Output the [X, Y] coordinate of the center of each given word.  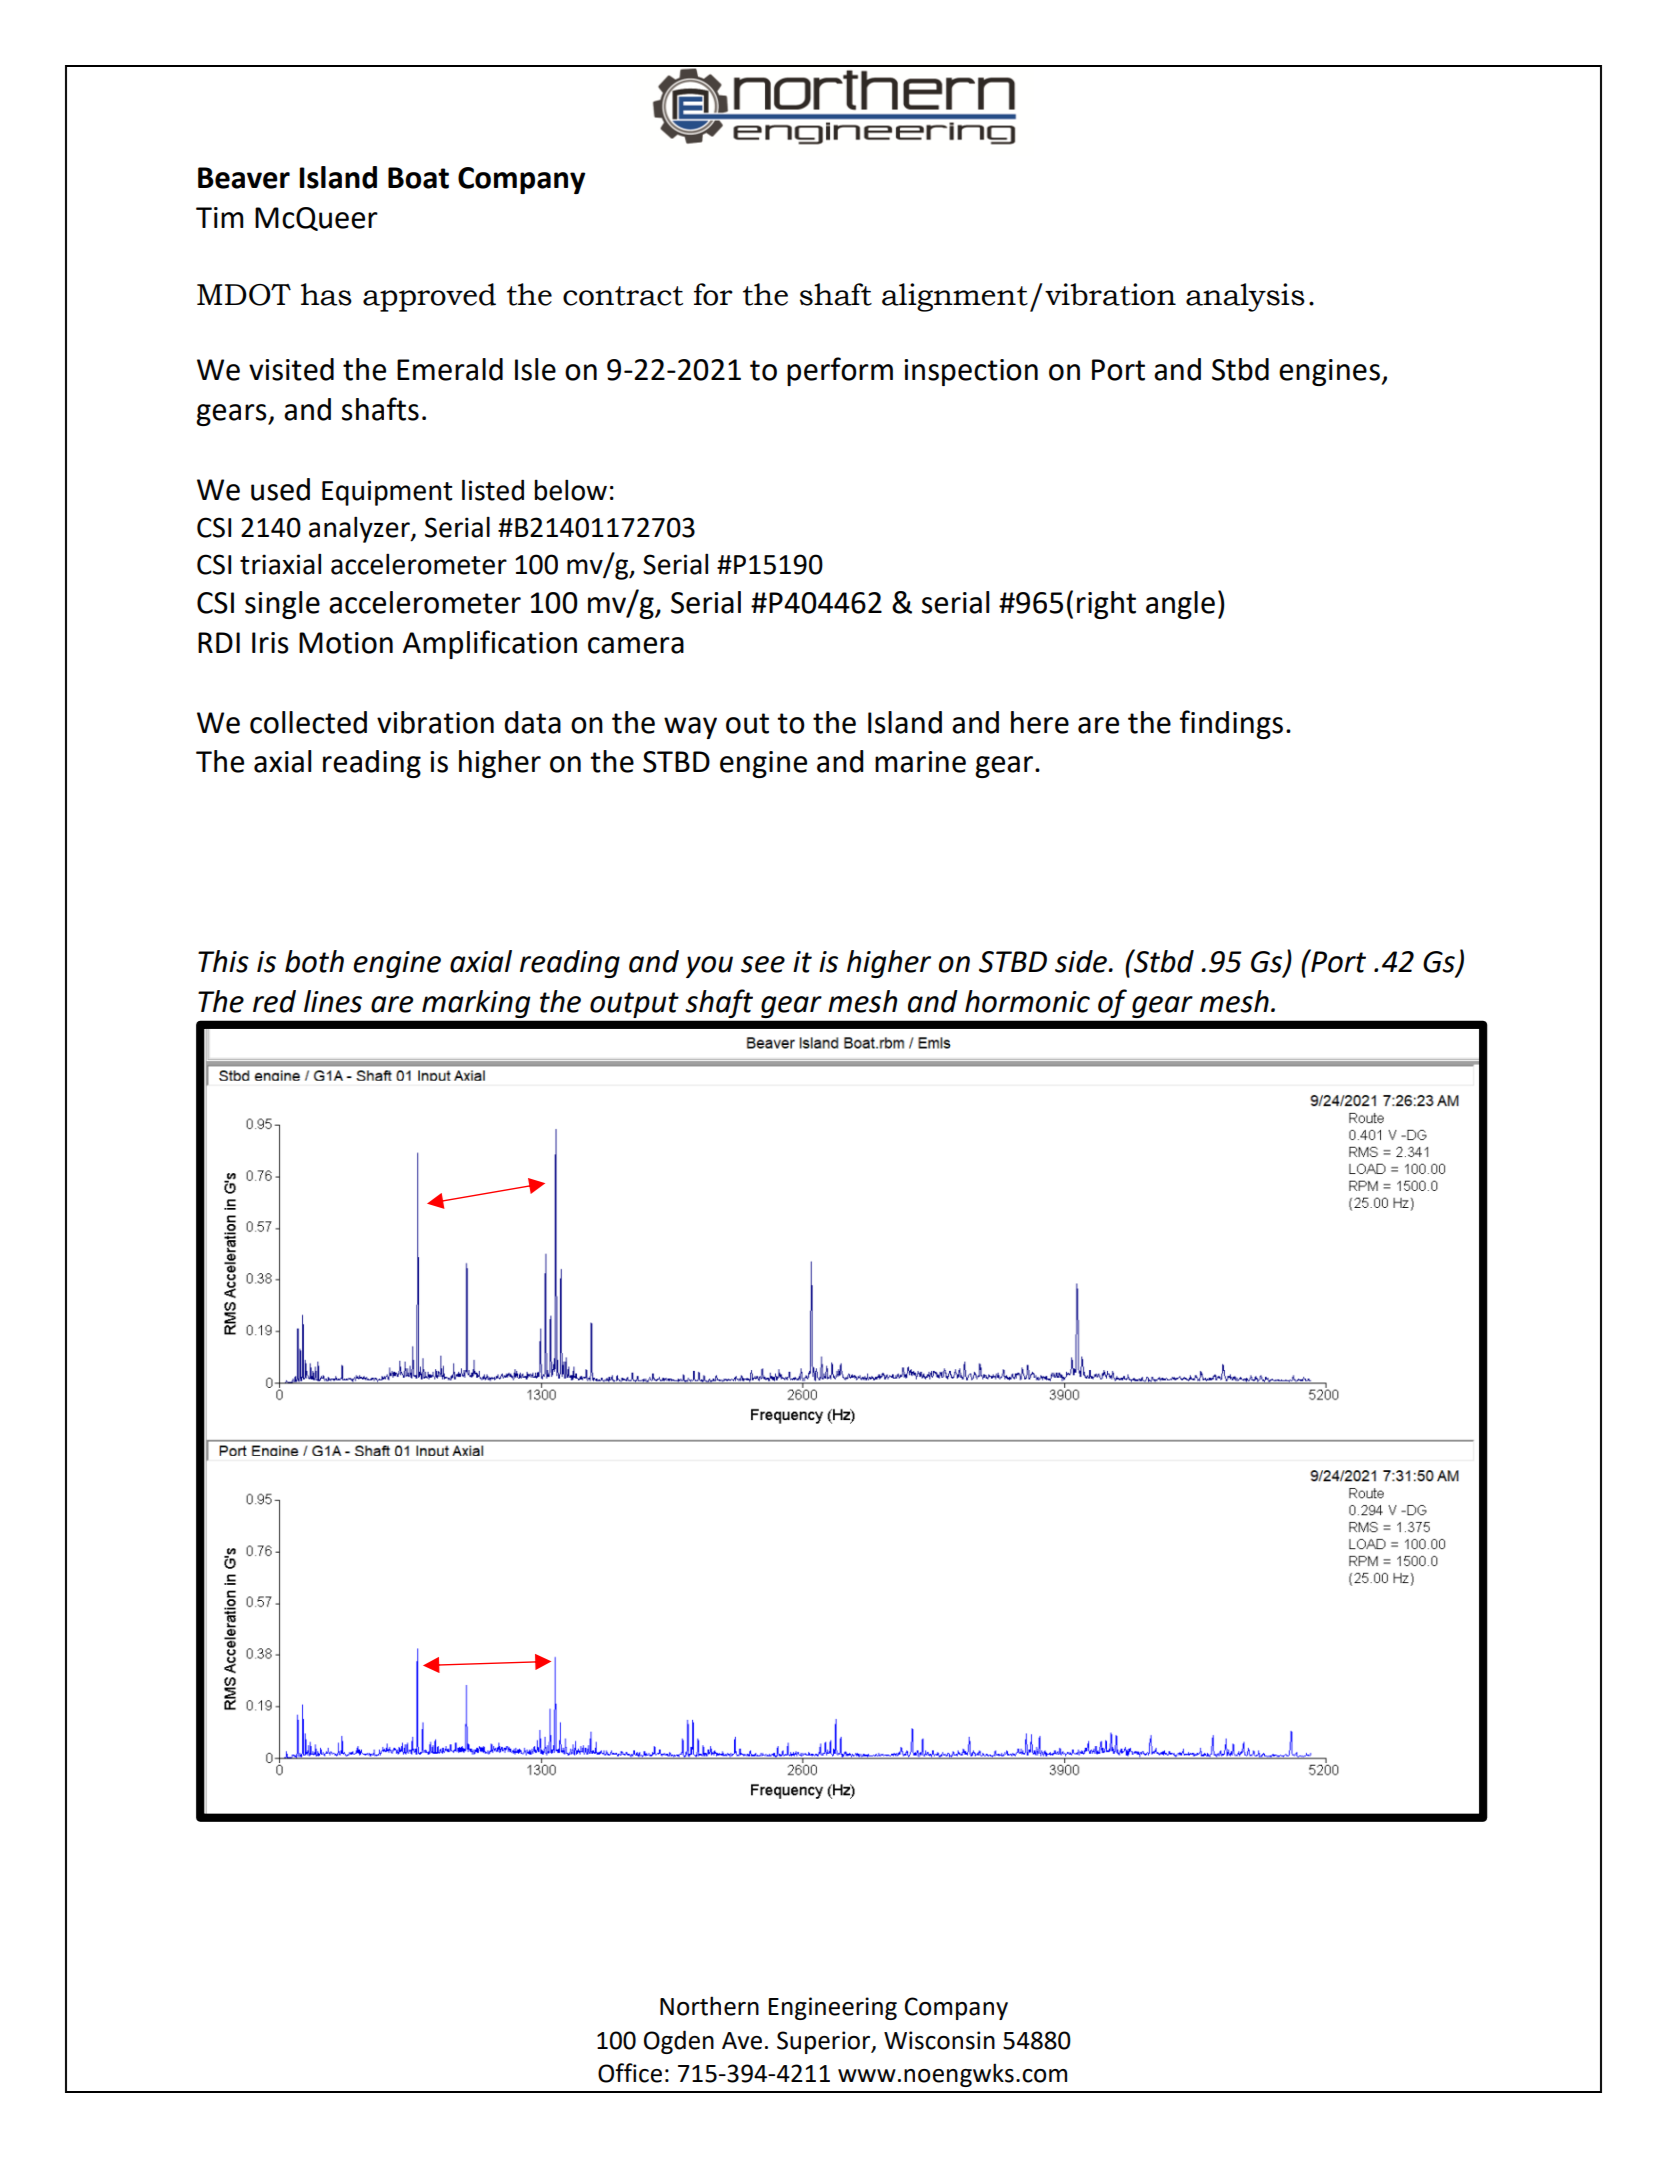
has [326, 294]
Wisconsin [939, 2040]
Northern [709, 2006]
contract [623, 296]
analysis [1245, 297]
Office [630, 2073]
